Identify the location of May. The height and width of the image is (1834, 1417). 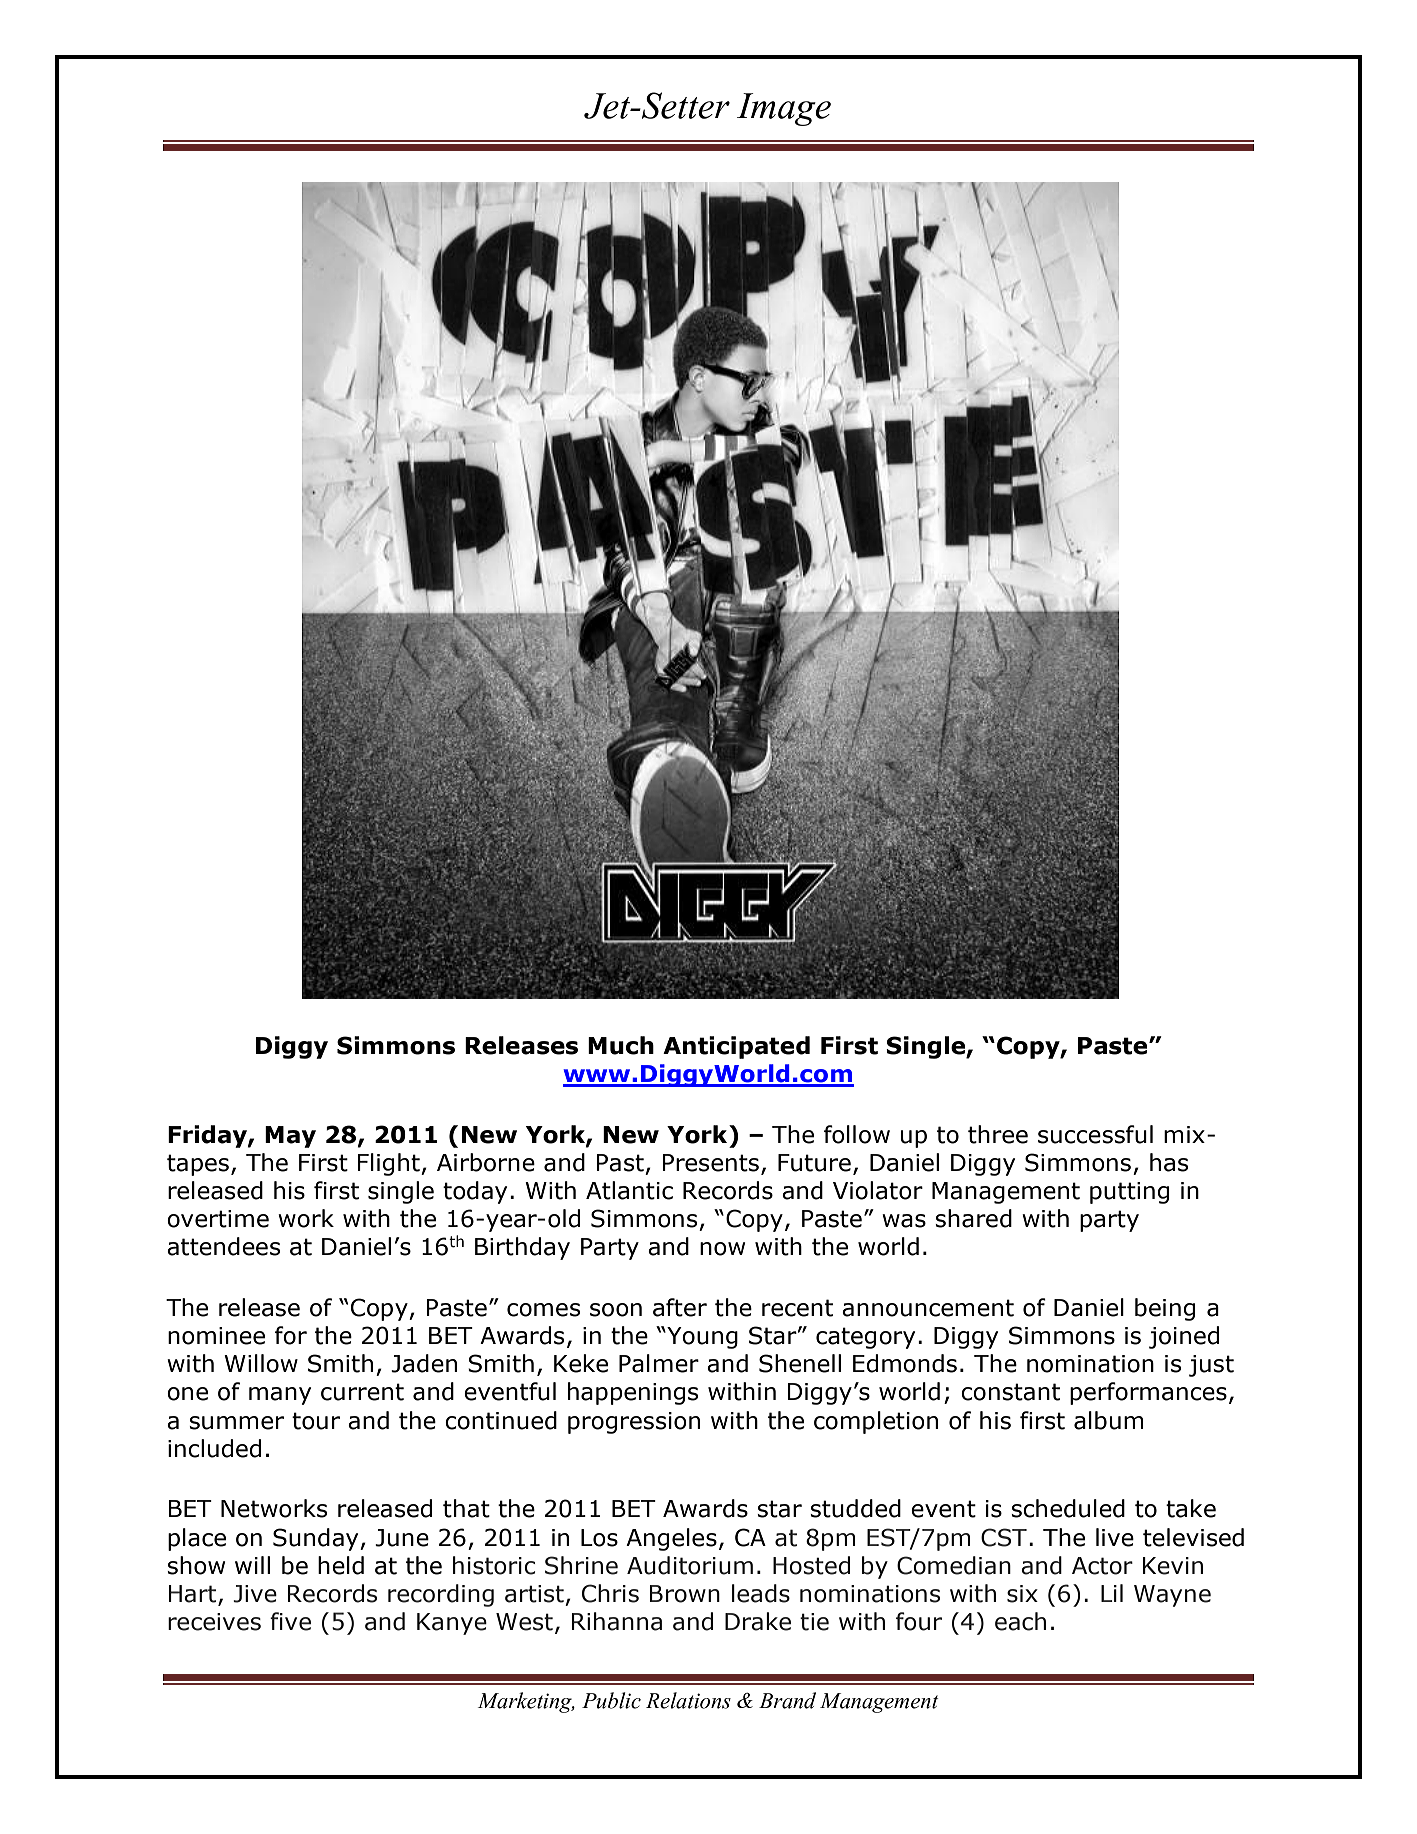
(290, 1137).
